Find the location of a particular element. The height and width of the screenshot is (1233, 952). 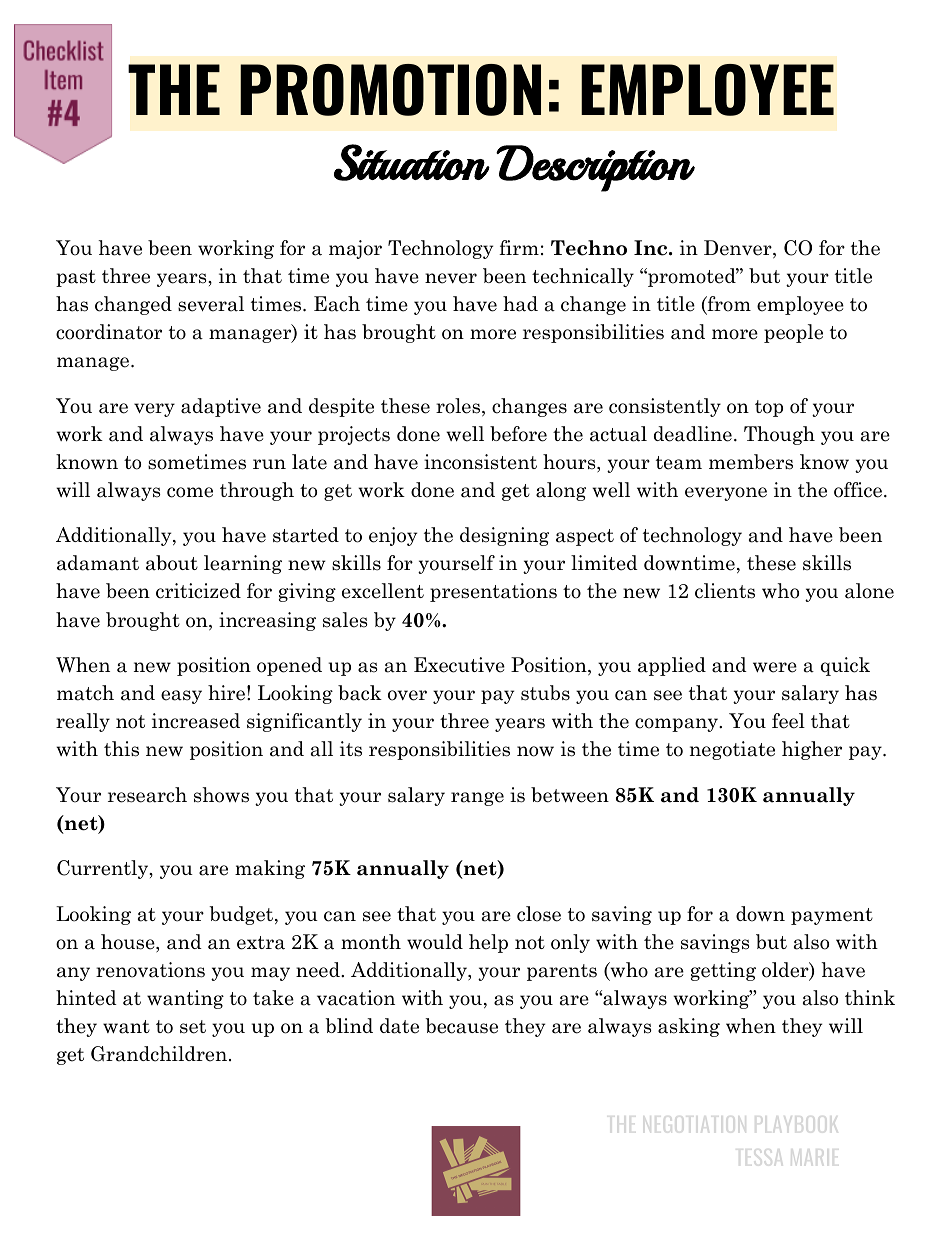

Description is located at coordinates (595, 168).
